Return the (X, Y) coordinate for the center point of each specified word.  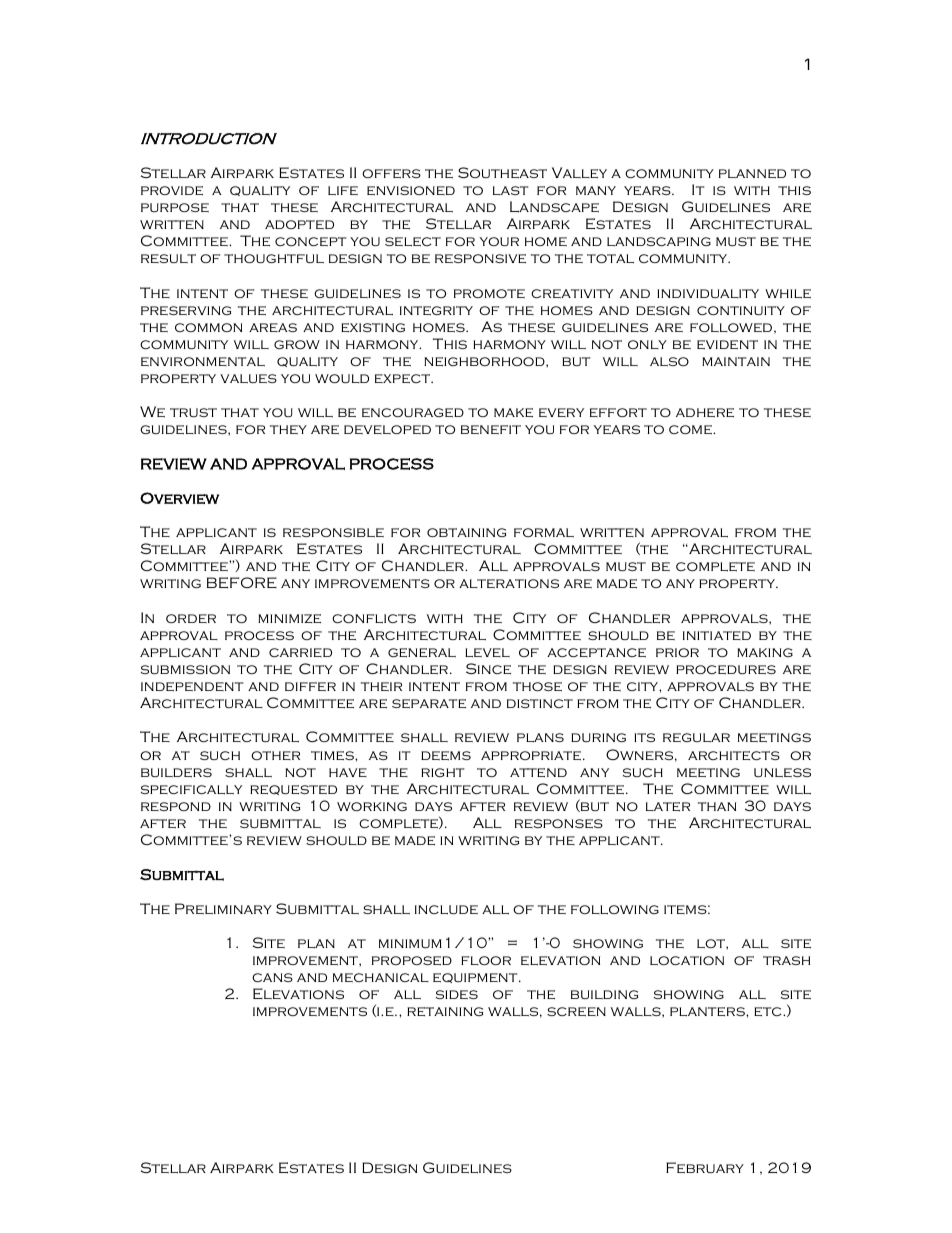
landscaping (659, 241)
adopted (299, 224)
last (510, 190)
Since (488, 668)
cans (272, 977)
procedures (726, 669)
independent (192, 686)
